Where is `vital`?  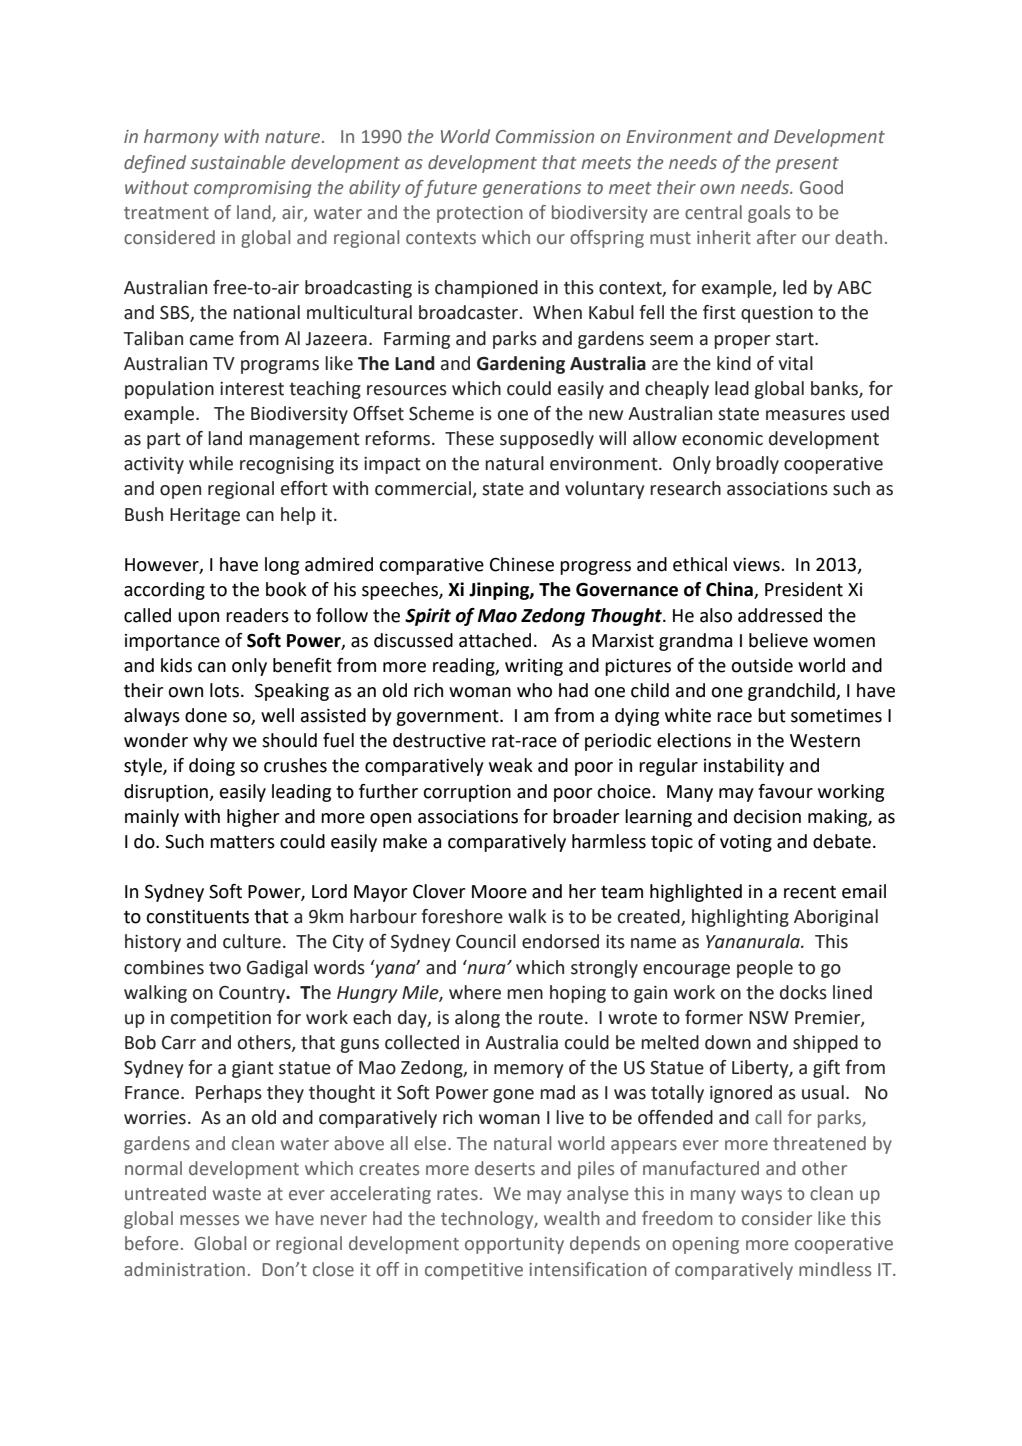
vital is located at coordinates (795, 363).
